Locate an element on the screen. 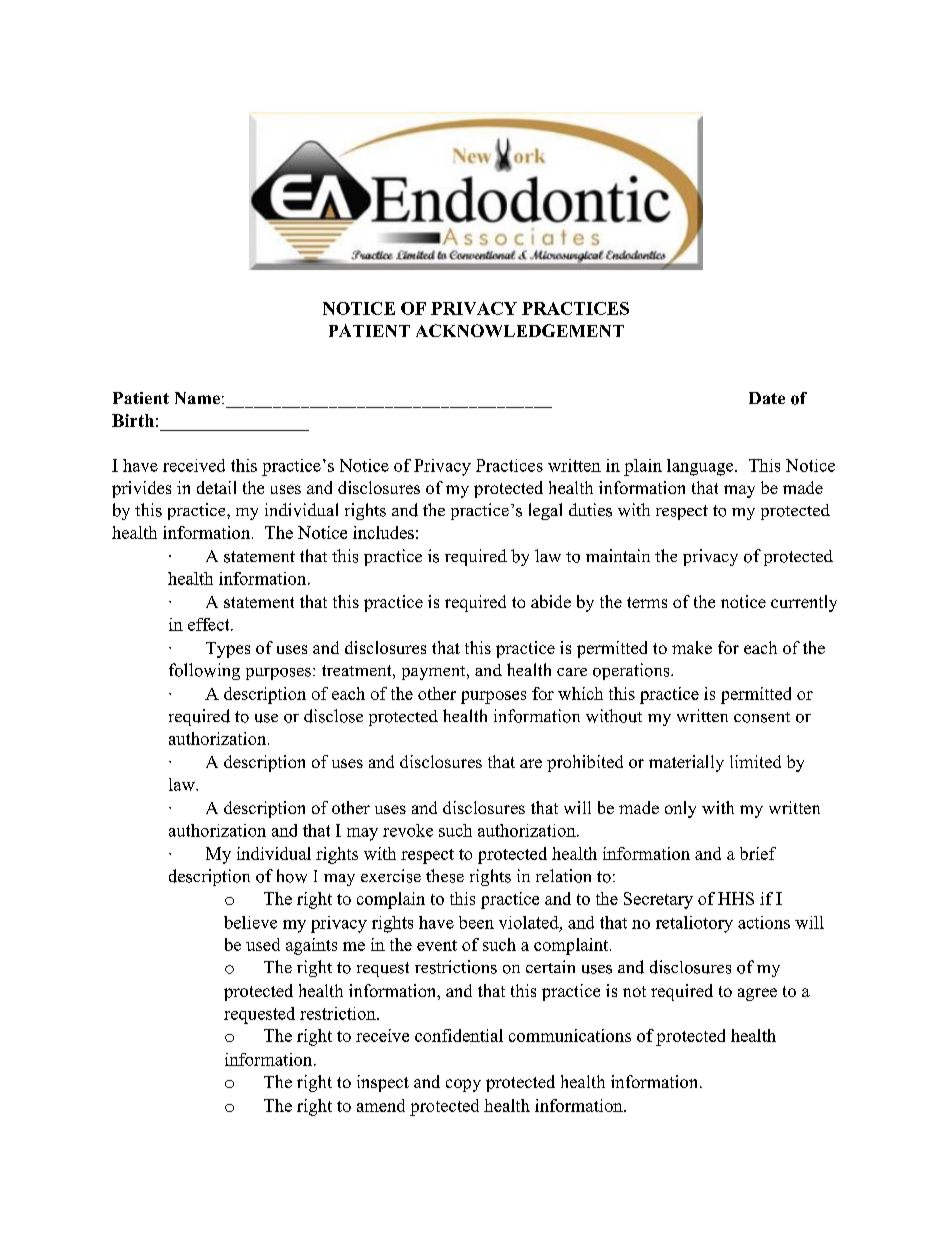  Date is located at coordinates (767, 398).
